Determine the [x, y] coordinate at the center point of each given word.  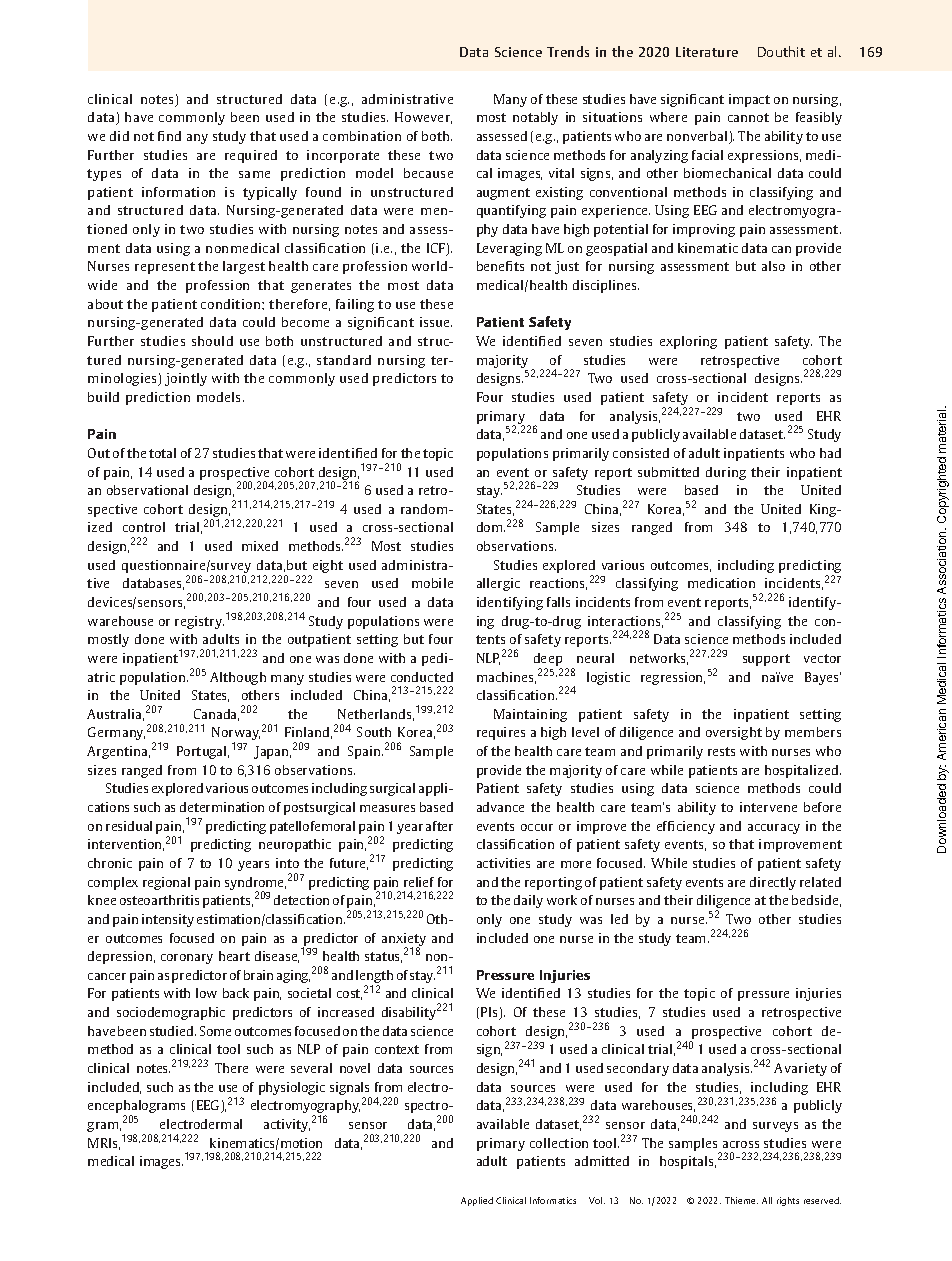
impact [749, 100]
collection [559, 1143]
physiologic [292, 1088]
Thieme [741, 1200]
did [119, 136]
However [423, 118]
